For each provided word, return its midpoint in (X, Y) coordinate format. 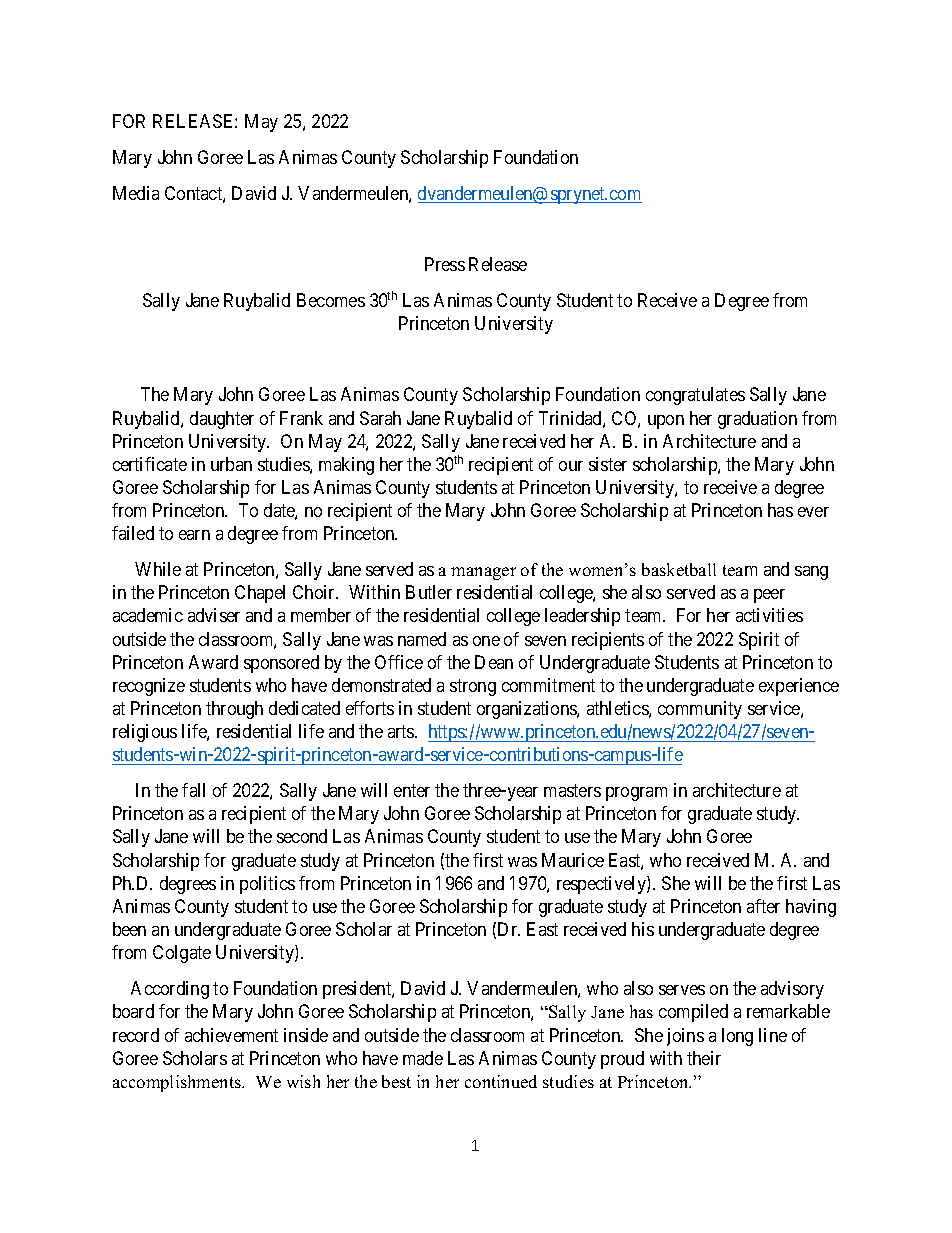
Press (445, 264)
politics (267, 885)
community (700, 710)
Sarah (380, 418)
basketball (679, 569)
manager (483, 573)
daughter (222, 420)
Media (136, 193)
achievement (231, 1035)
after (763, 906)
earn (194, 535)
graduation (757, 420)
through (234, 710)
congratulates (695, 396)
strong (473, 687)
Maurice (573, 860)
